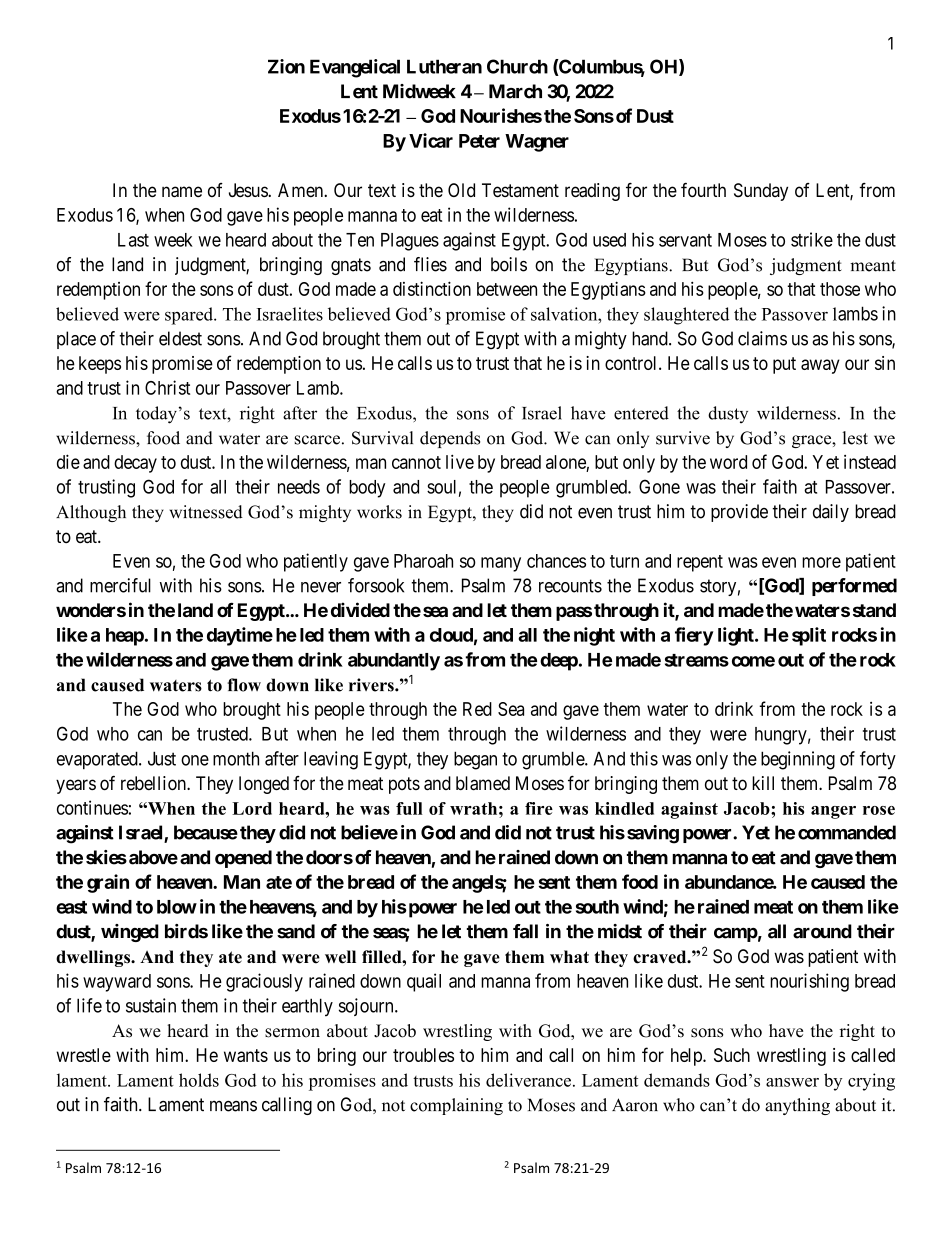  Describe the element at coordinates (475, 760) in the page. I see `began` at that location.
